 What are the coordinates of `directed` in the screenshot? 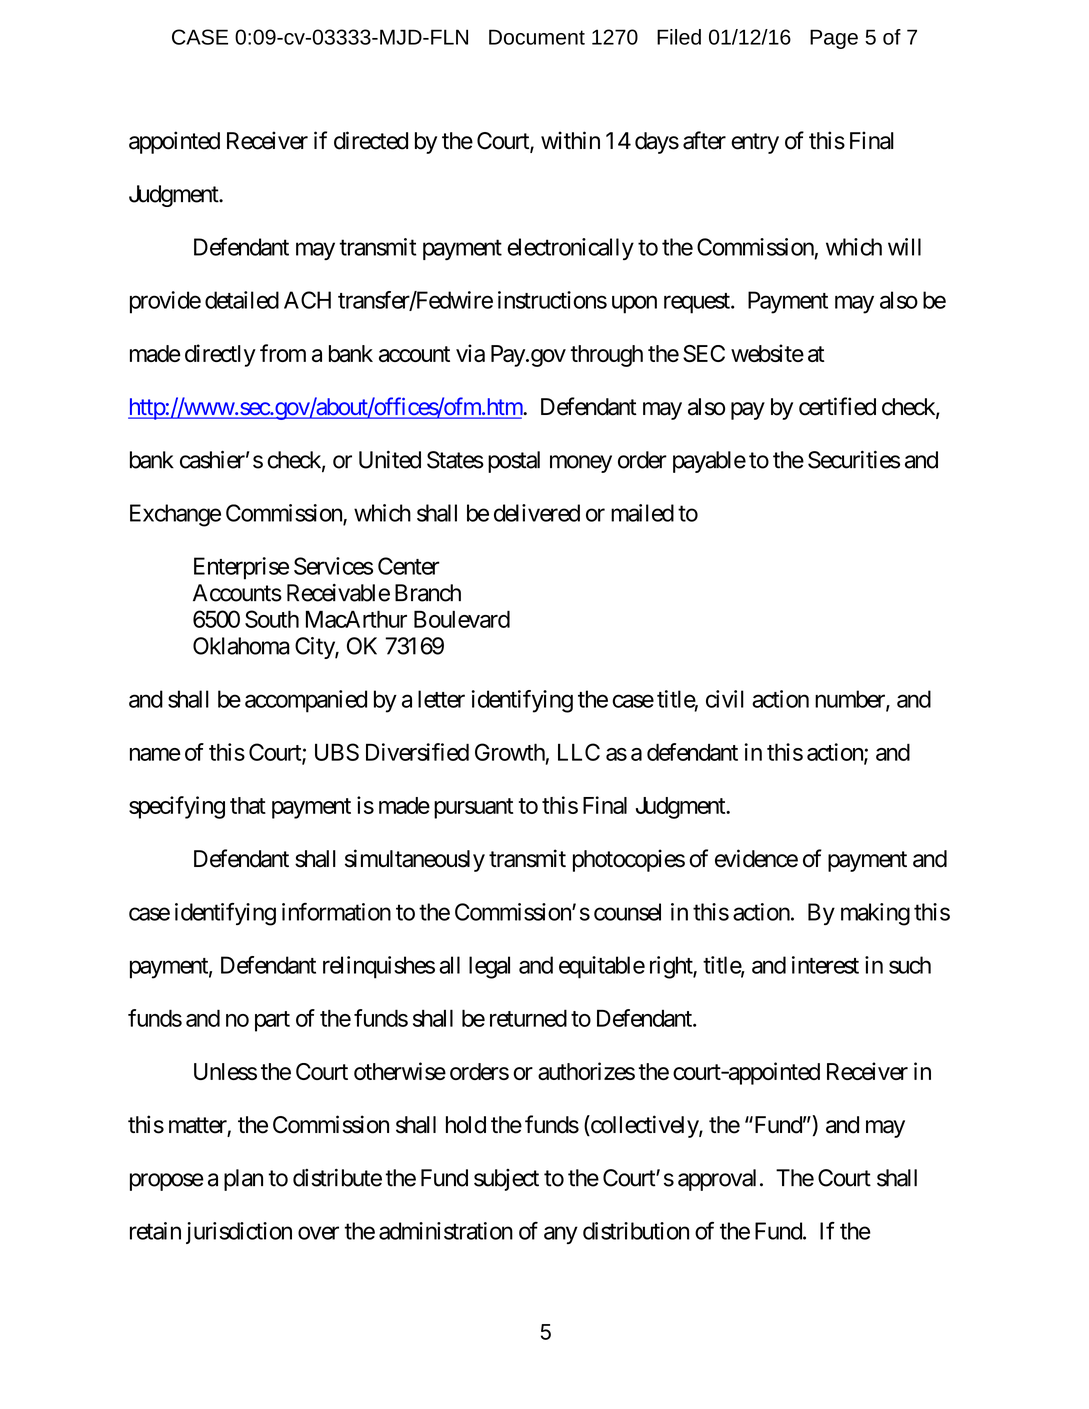 It's located at (371, 140).
